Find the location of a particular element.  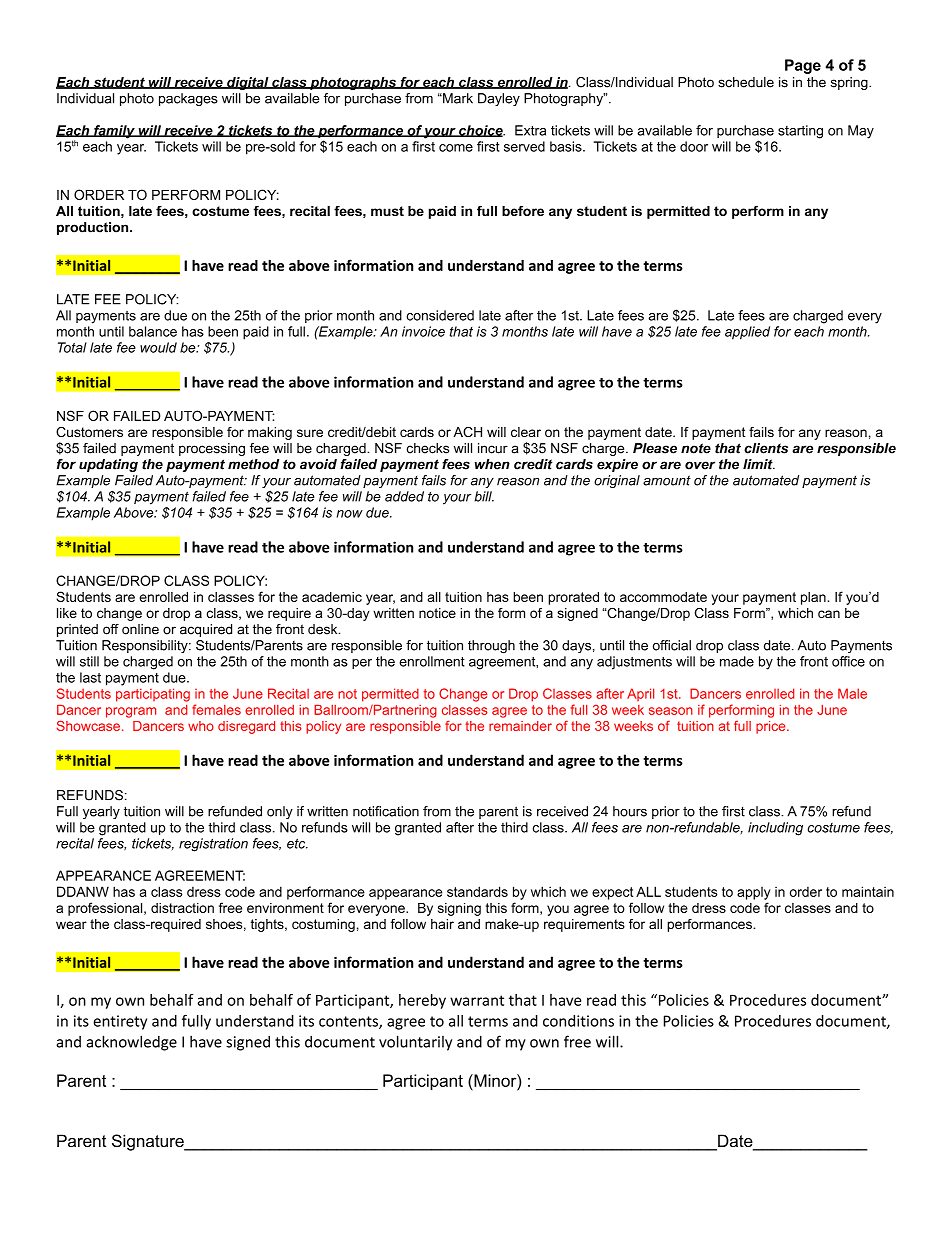

clear is located at coordinates (526, 432).
